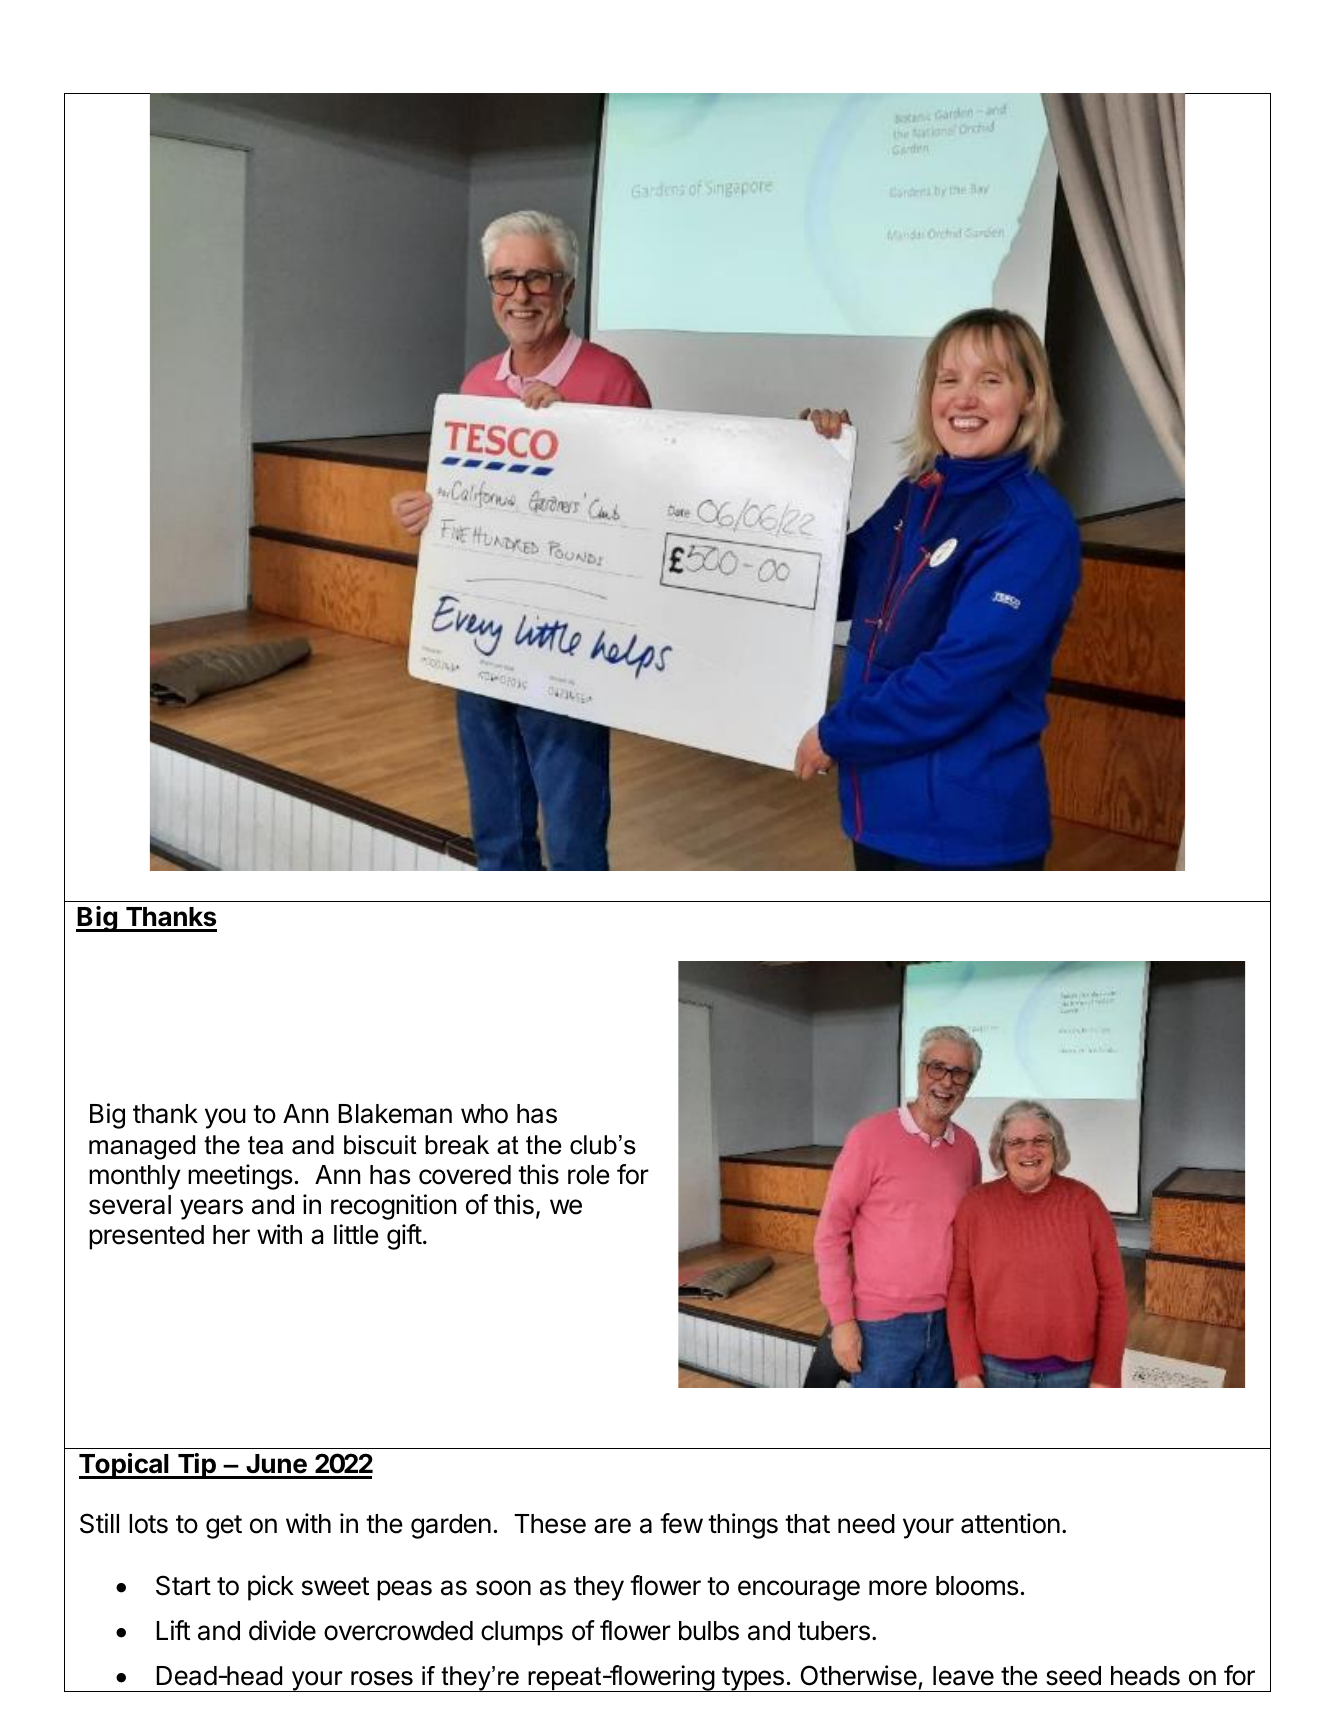 This page has width=1335, height=1728. I want to click on role, so click(589, 1175).
